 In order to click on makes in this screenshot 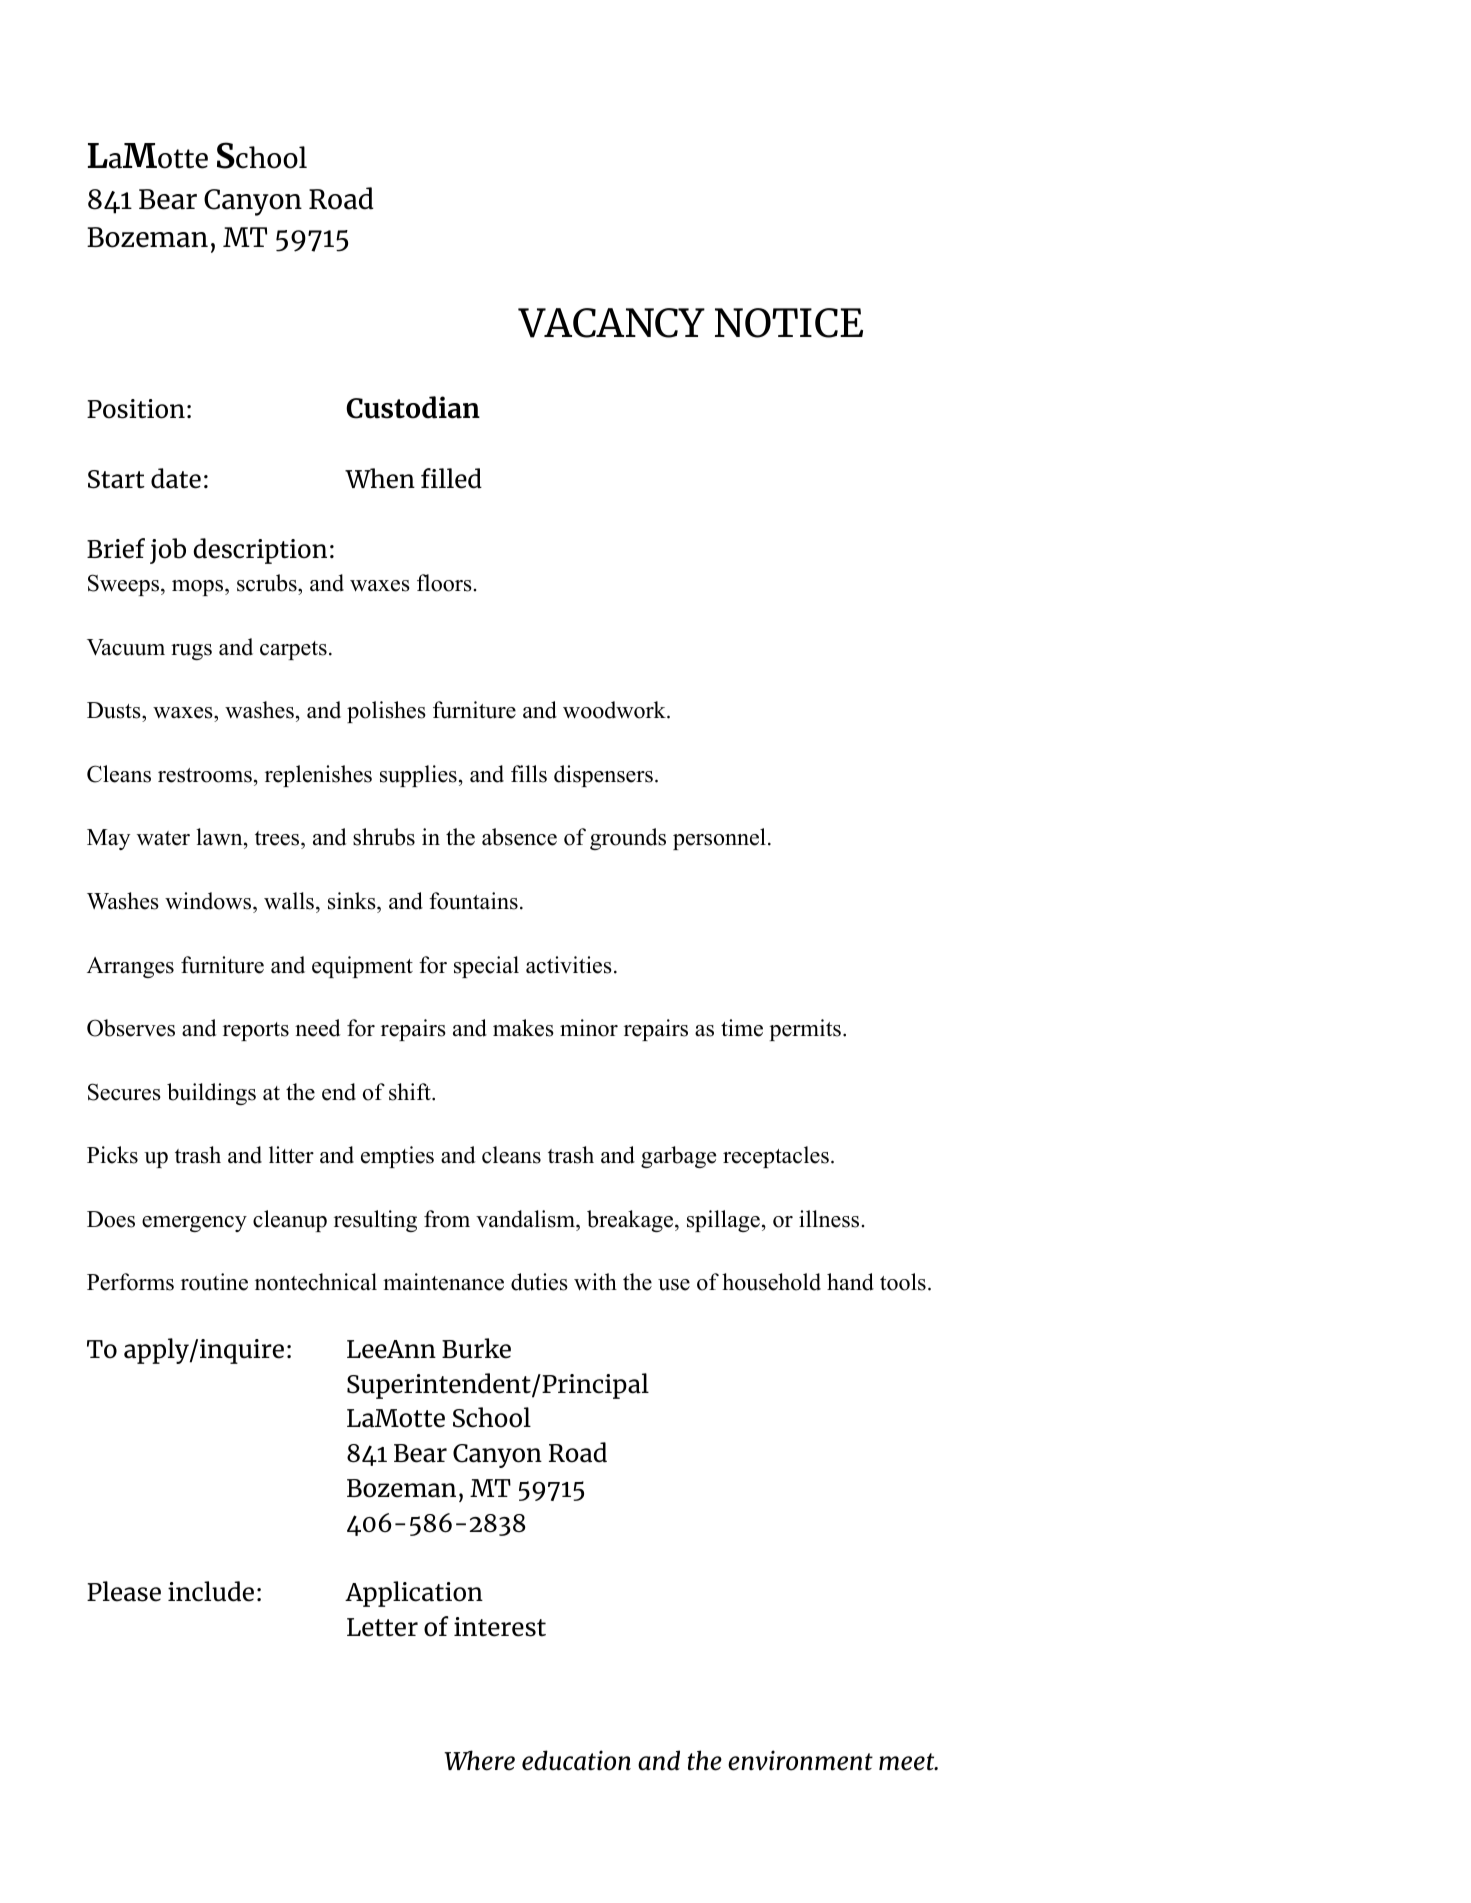, I will do `click(523, 1028)`.
